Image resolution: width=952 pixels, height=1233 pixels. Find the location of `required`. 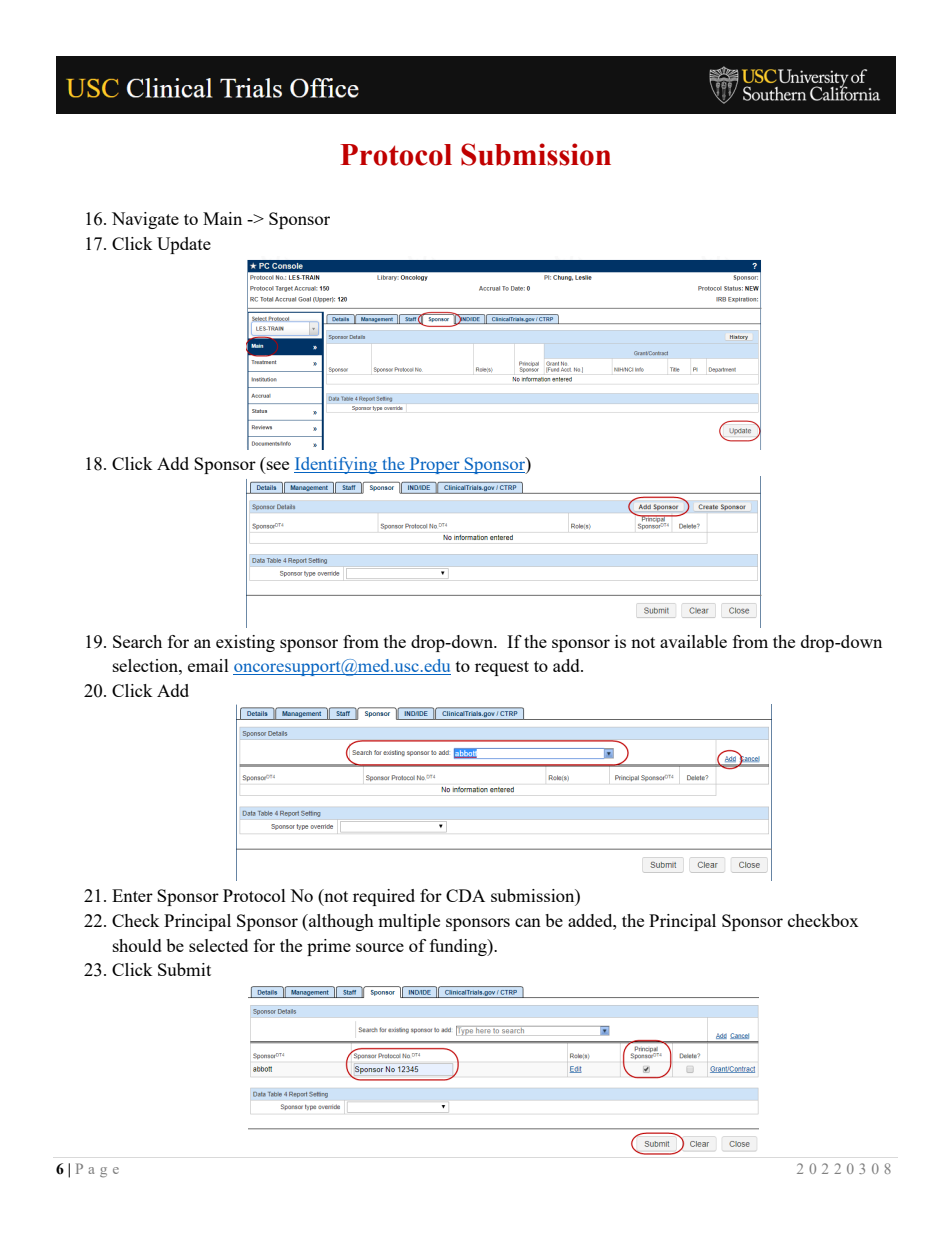

required is located at coordinates (384, 897).
